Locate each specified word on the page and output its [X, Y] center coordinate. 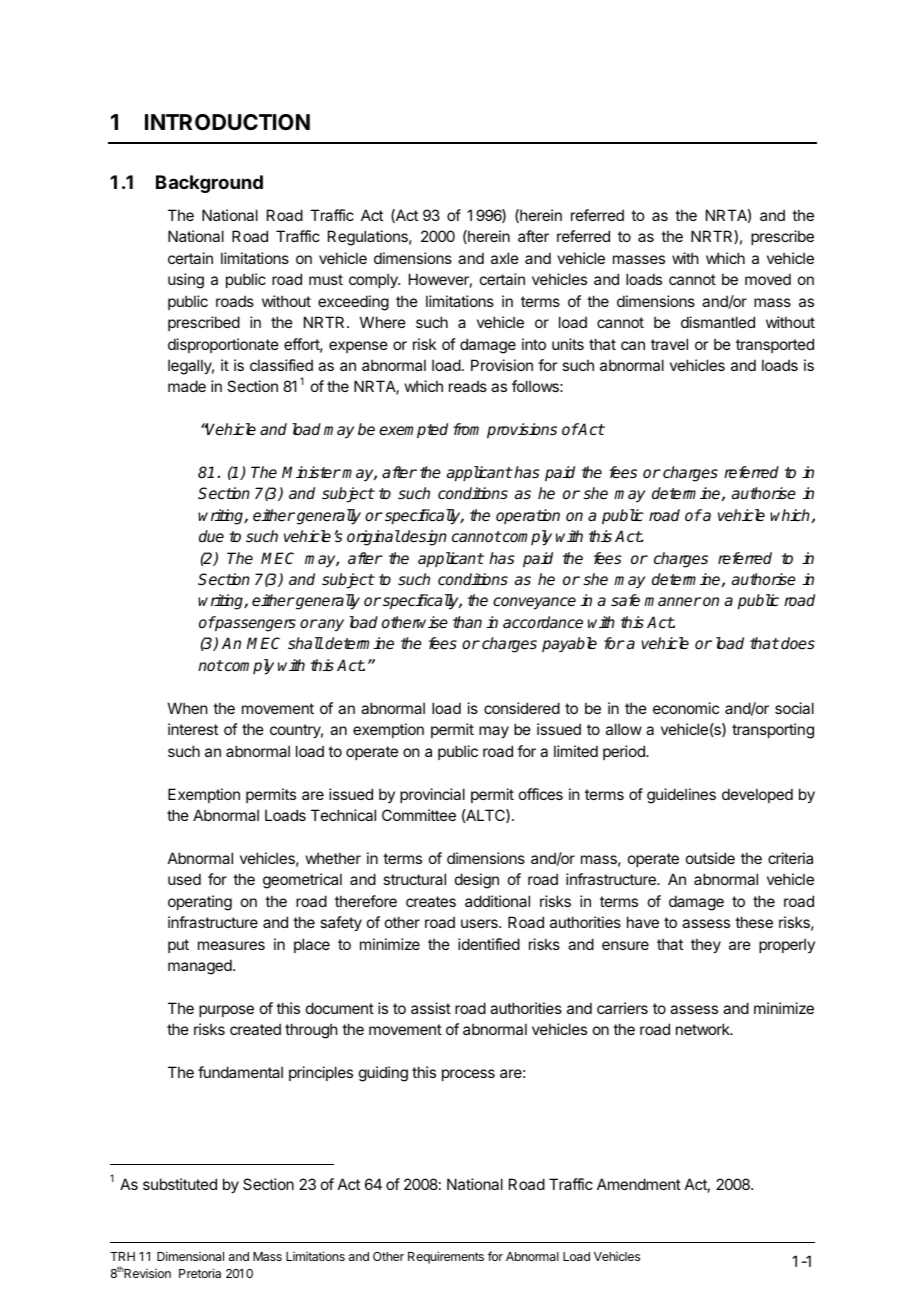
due [211, 536]
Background [209, 184]
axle [505, 258]
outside [710, 858]
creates [431, 901]
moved [768, 279]
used [184, 879]
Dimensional [190, 1256]
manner [673, 601]
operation [528, 516]
